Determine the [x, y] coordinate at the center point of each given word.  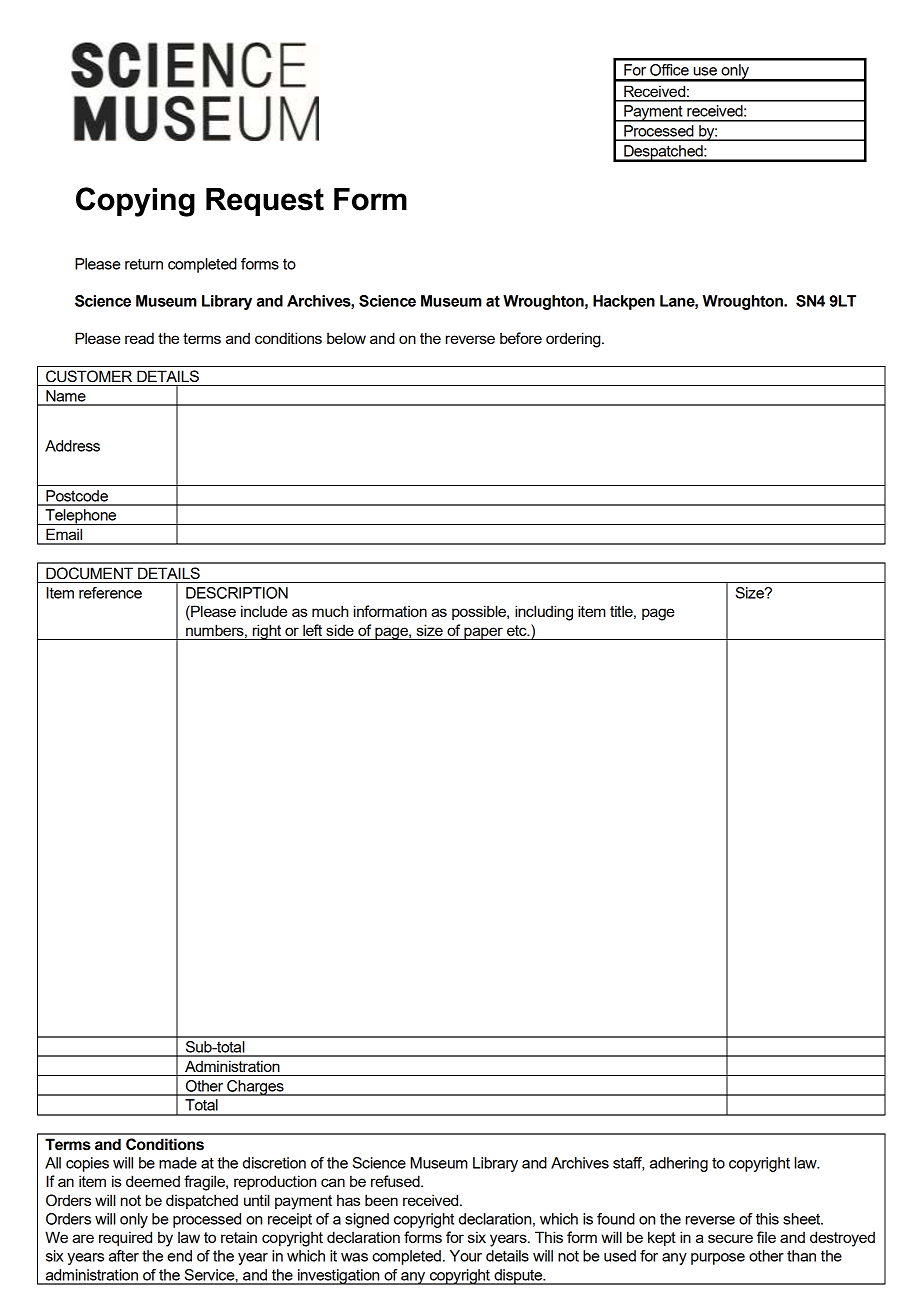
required [125, 1238]
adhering [679, 1164]
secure [730, 1238]
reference [110, 593]
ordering [574, 340]
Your [466, 1256]
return [144, 264]
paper [483, 633]
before [521, 338]
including [544, 613]
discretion [274, 1163]
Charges [255, 1088]
